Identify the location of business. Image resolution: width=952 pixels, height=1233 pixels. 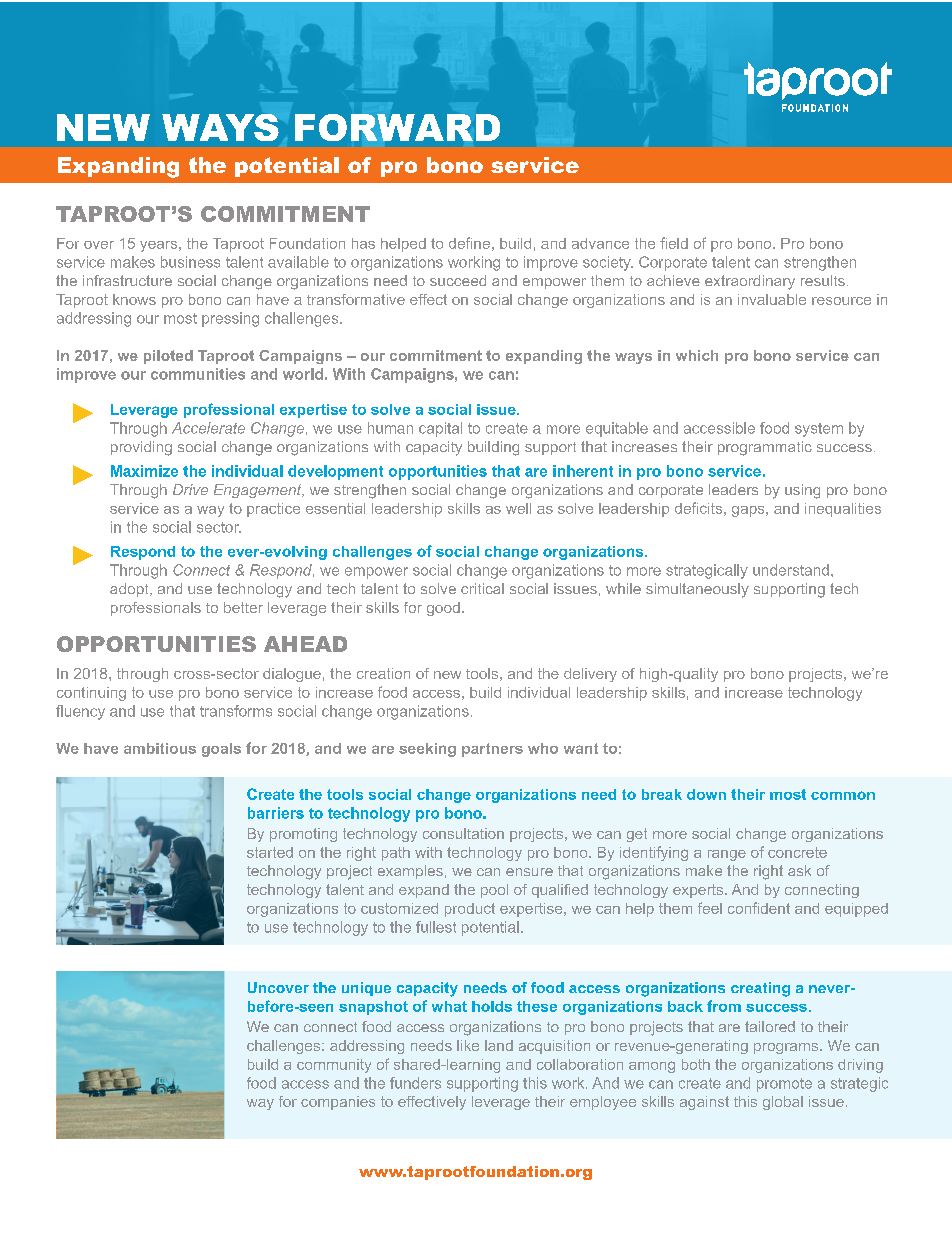
(190, 262).
